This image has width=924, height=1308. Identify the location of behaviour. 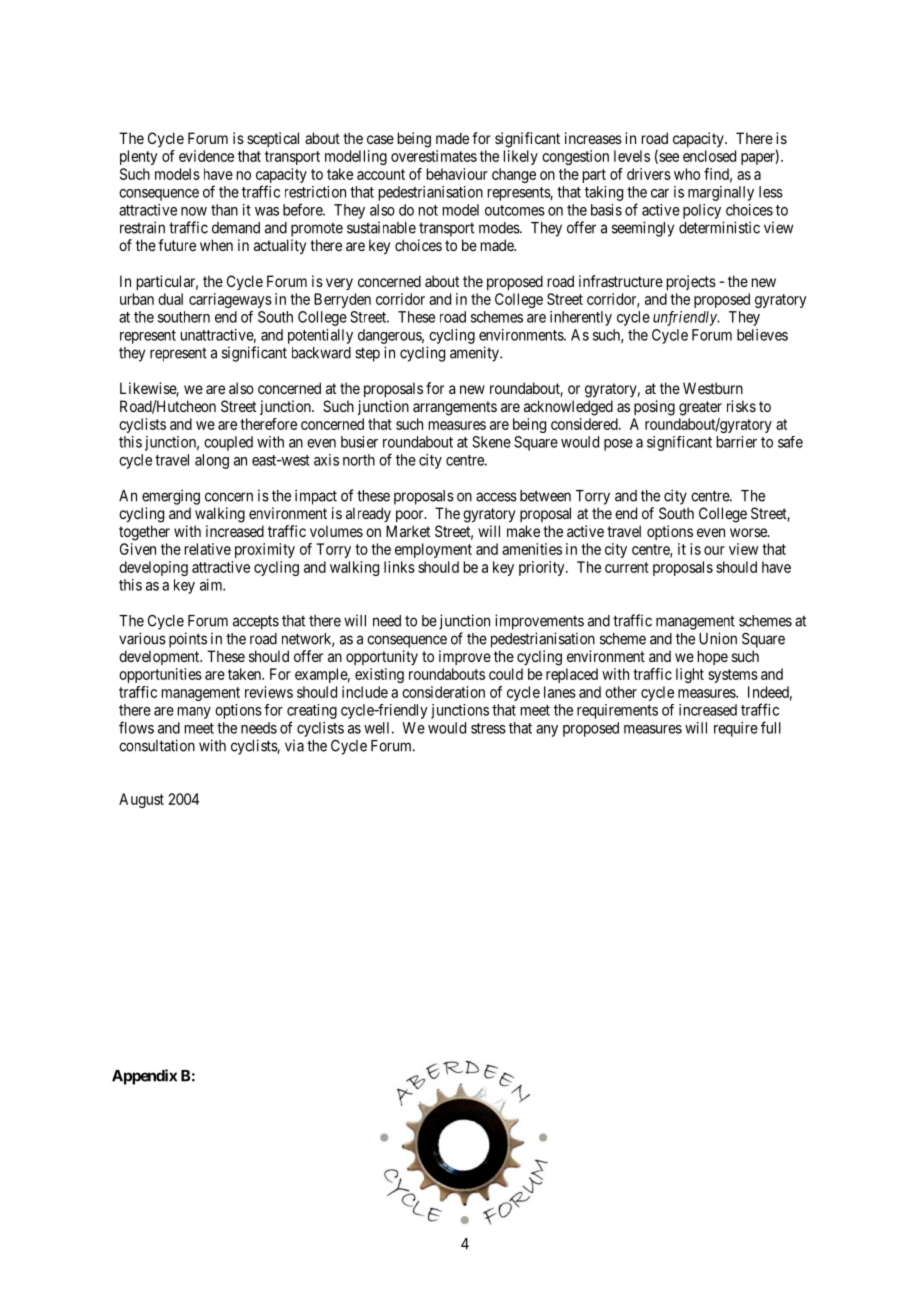
(457, 174).
